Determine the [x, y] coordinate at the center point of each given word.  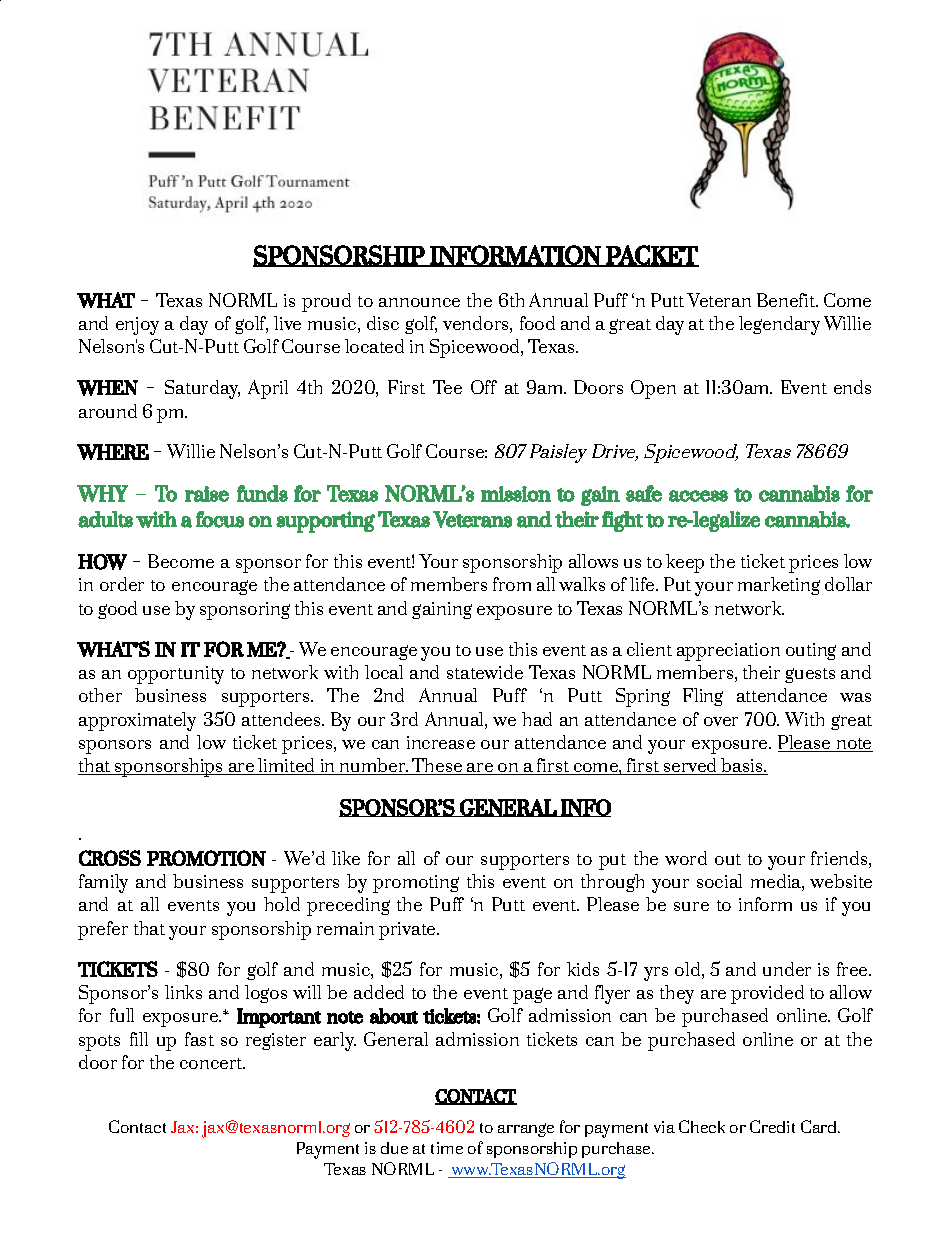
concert [212, 1063]
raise [207, 494]
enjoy [137, 326]
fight [622, 521]
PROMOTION [206, 858]
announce [419, 302]
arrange [526, 1130]
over [721, 721]
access [698, 496]
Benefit [787, 300]
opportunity [176, 675]
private [408, 931]
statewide [485, 672]
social [719, 881]
